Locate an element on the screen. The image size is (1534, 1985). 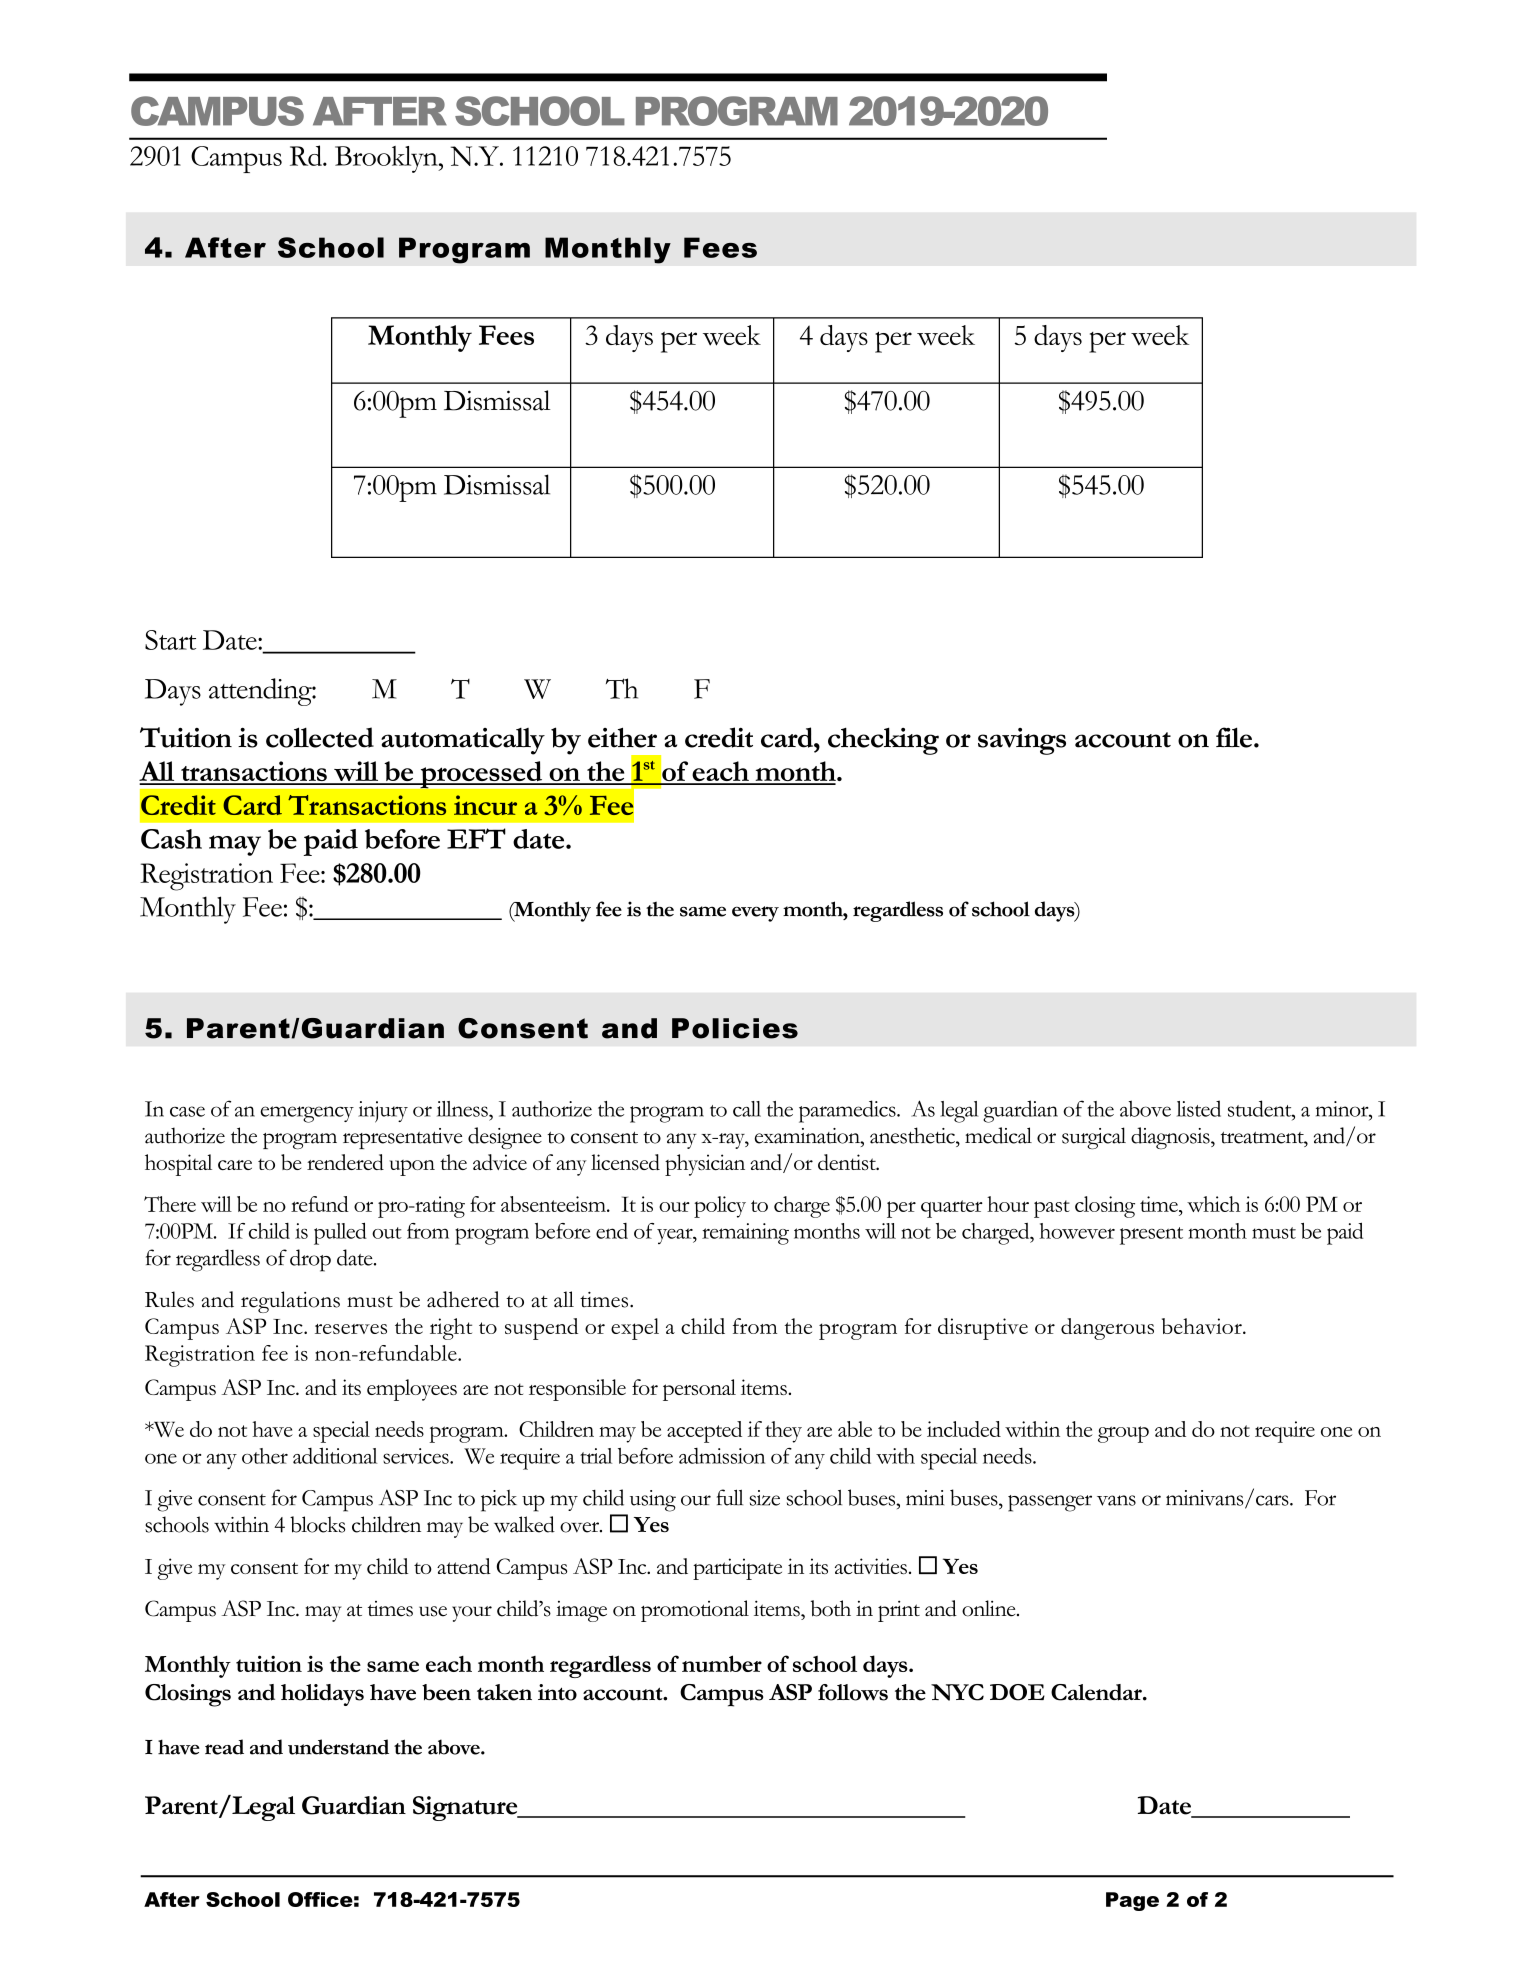
surgical is located at coordinates (1094, 1138).
